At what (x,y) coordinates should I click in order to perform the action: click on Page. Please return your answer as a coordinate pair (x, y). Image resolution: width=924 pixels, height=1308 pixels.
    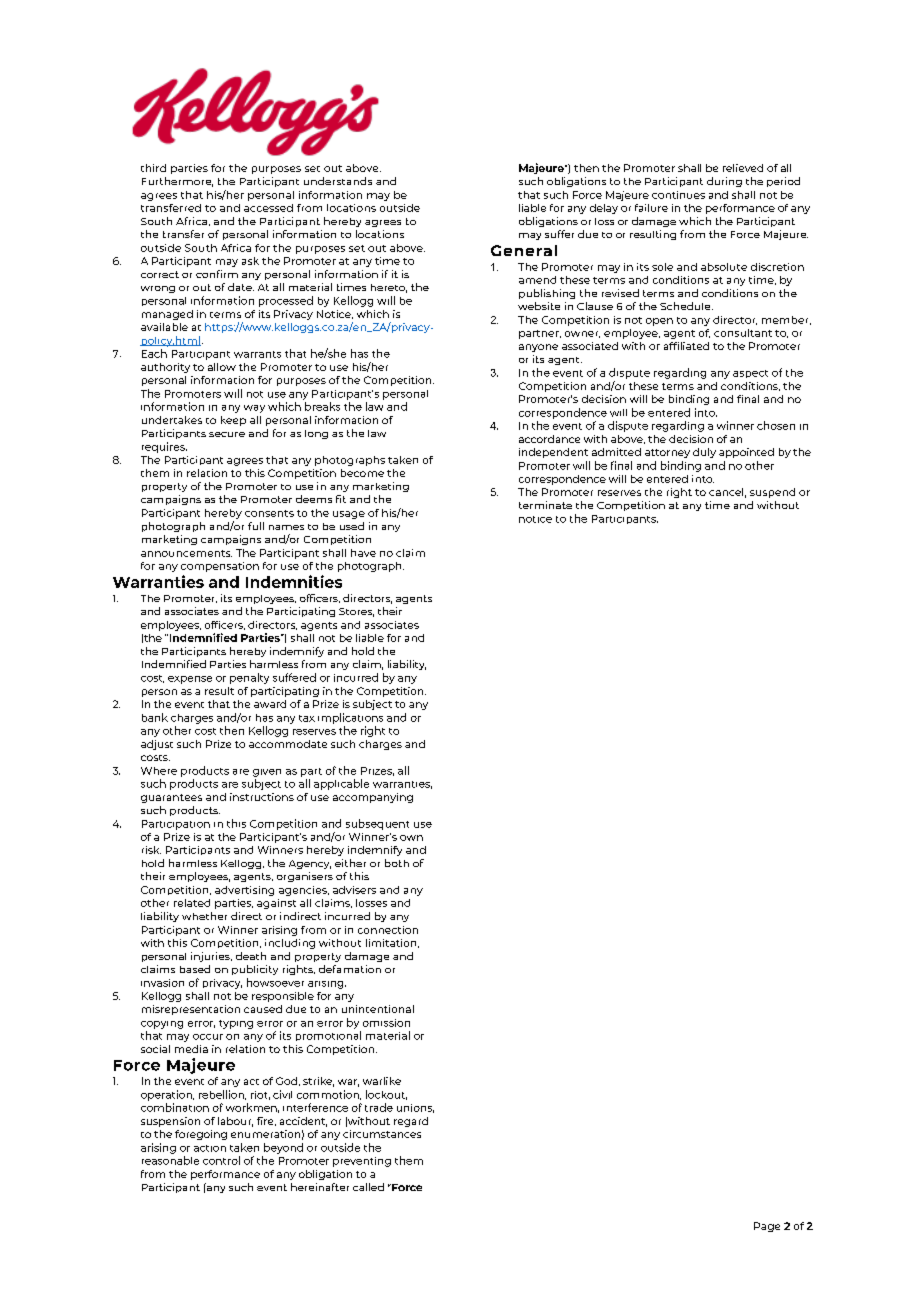
    Looking at the image, I should click on (767, 1227).
